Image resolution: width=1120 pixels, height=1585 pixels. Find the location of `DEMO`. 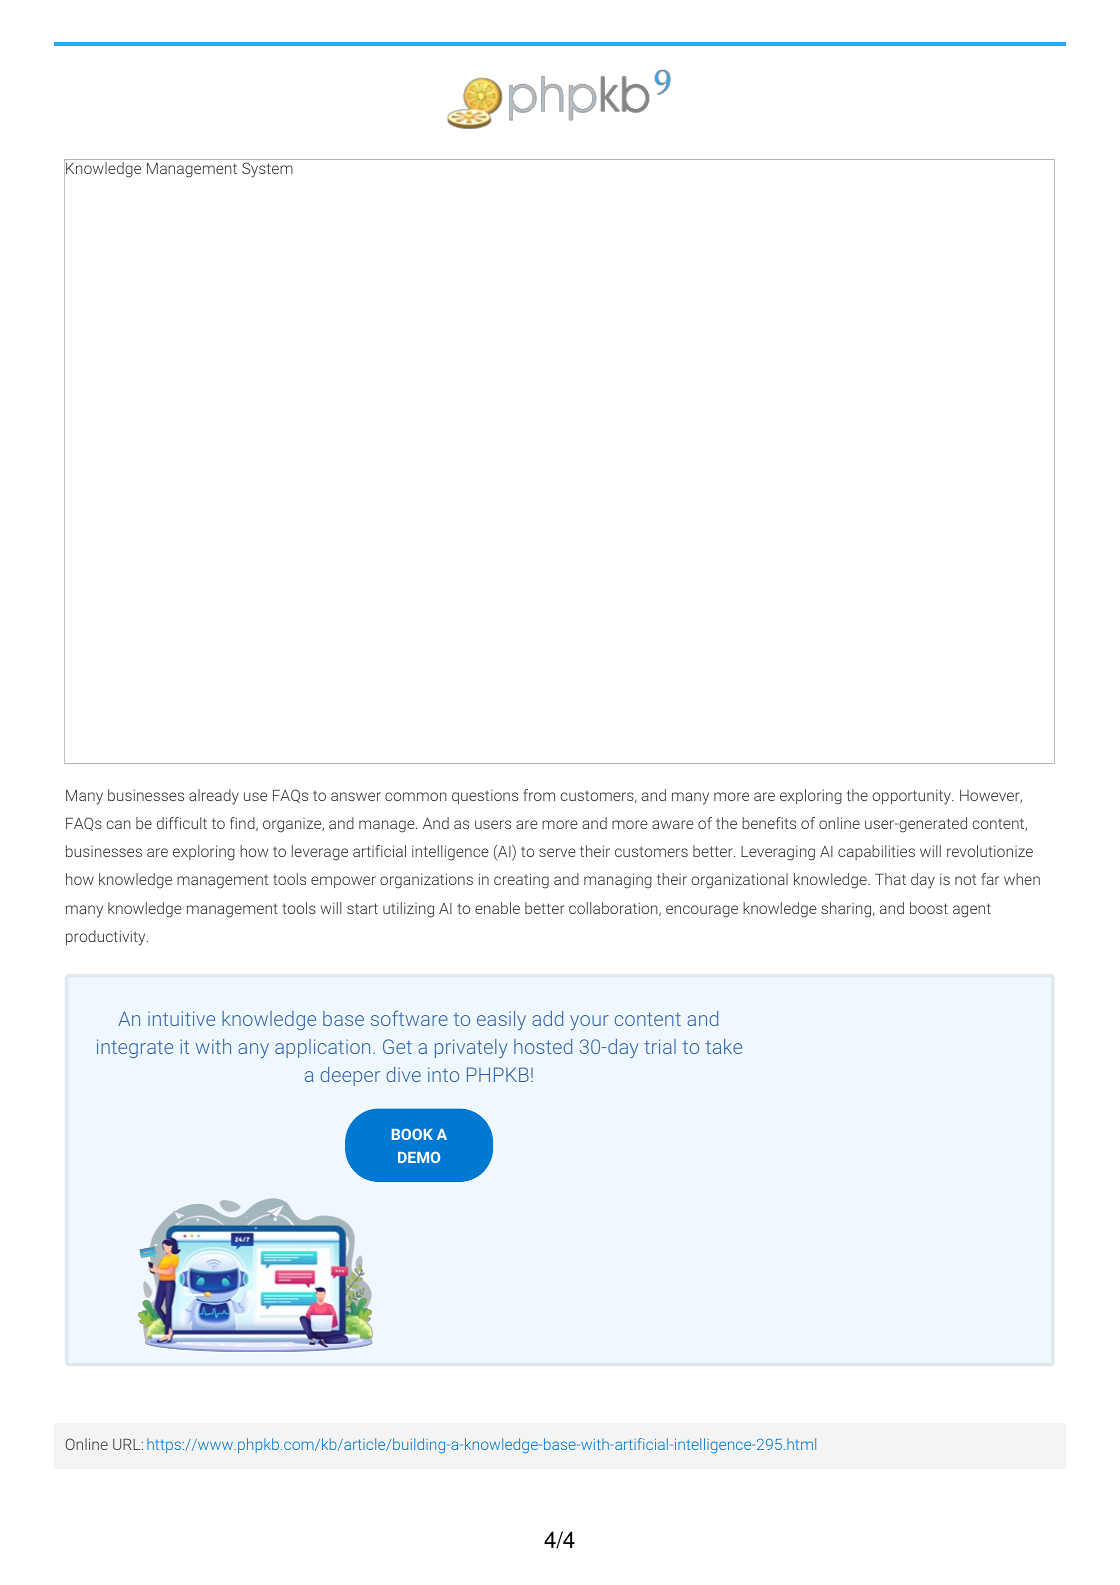

DEMO is located at coordinates (419, 1157).
